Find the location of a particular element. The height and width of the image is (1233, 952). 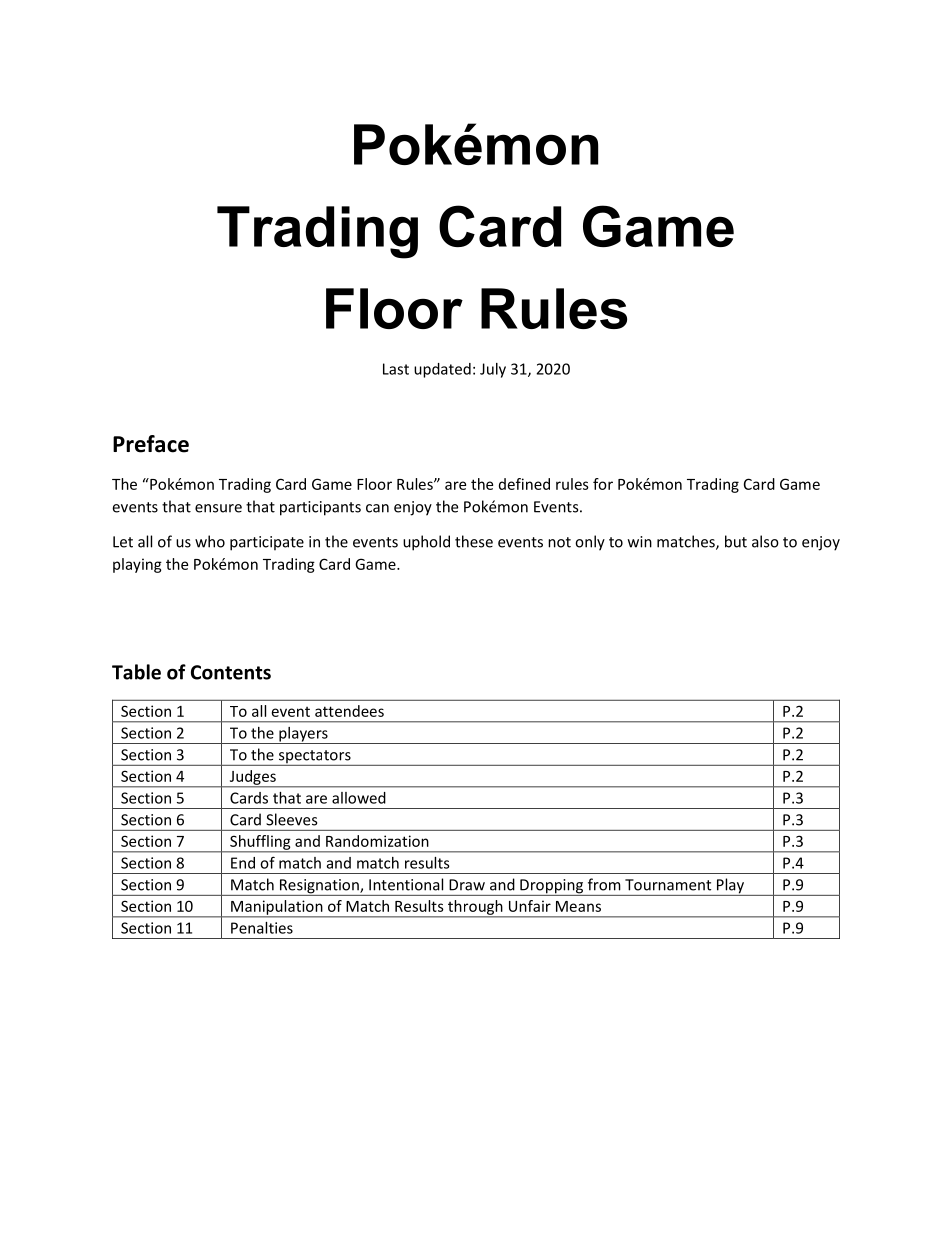

Judges is located at coordinates (252, 778).
